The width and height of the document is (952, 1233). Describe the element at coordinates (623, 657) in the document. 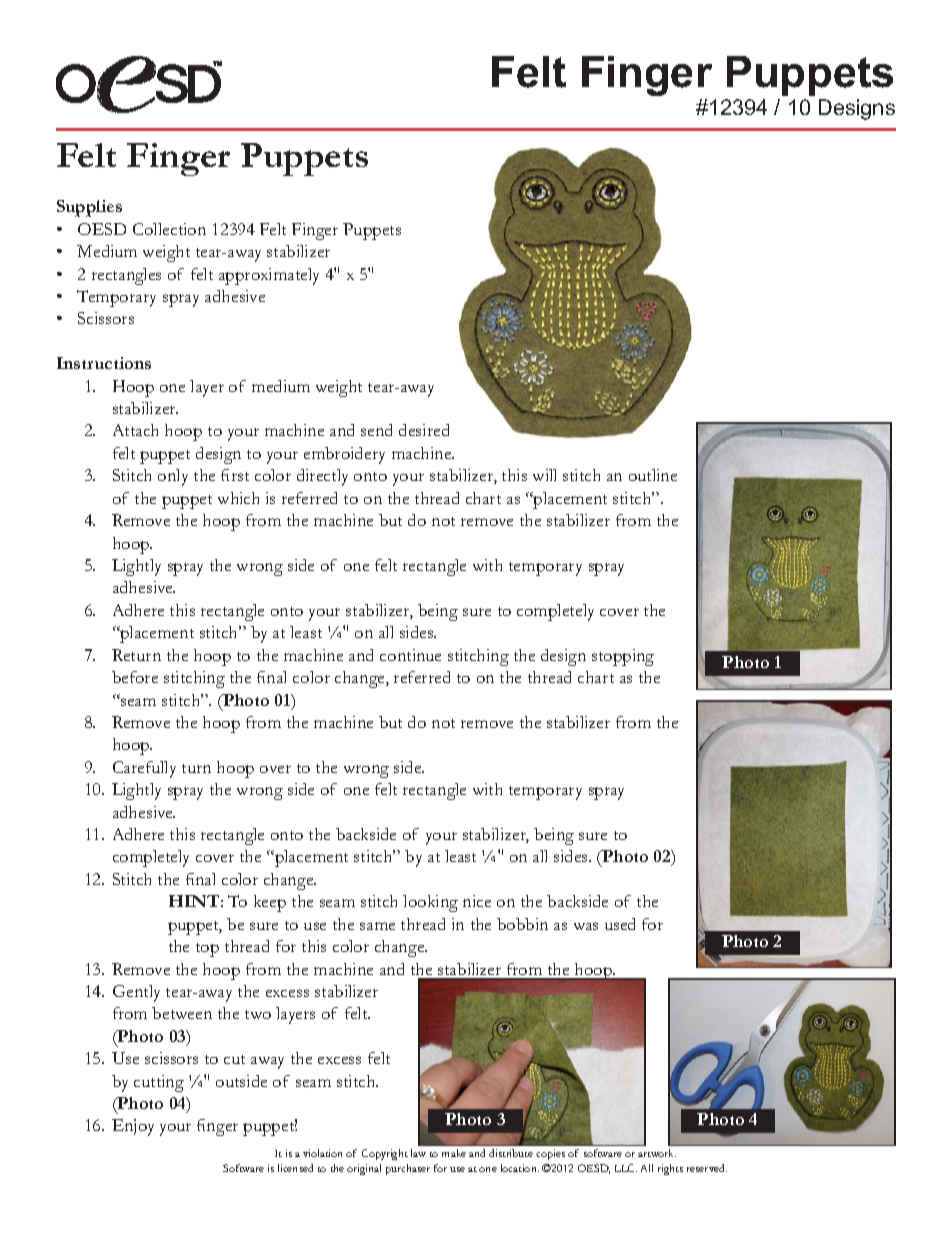

I see `stopping` at that location.
